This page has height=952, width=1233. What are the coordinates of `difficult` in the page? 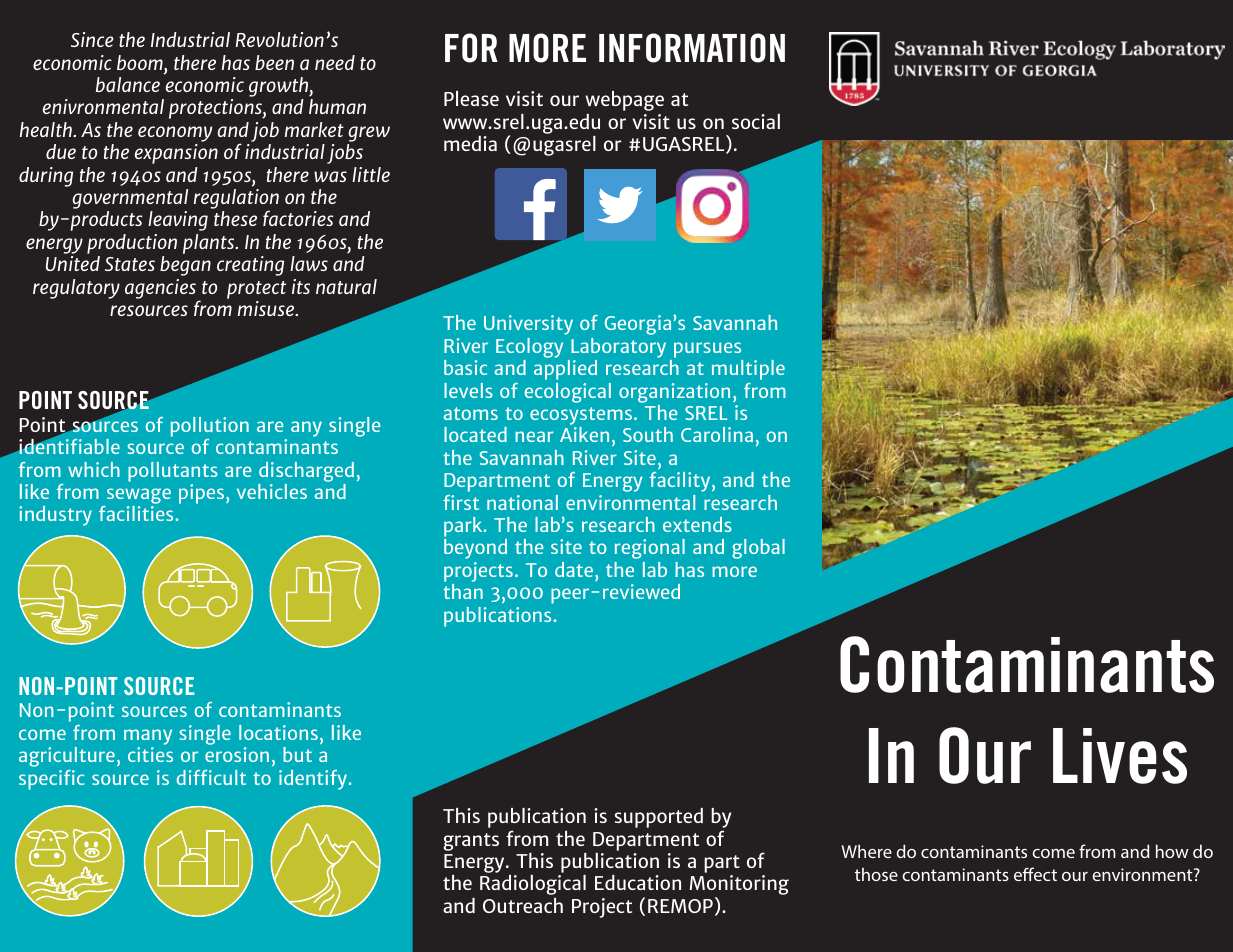 It's located at (211, 777).
